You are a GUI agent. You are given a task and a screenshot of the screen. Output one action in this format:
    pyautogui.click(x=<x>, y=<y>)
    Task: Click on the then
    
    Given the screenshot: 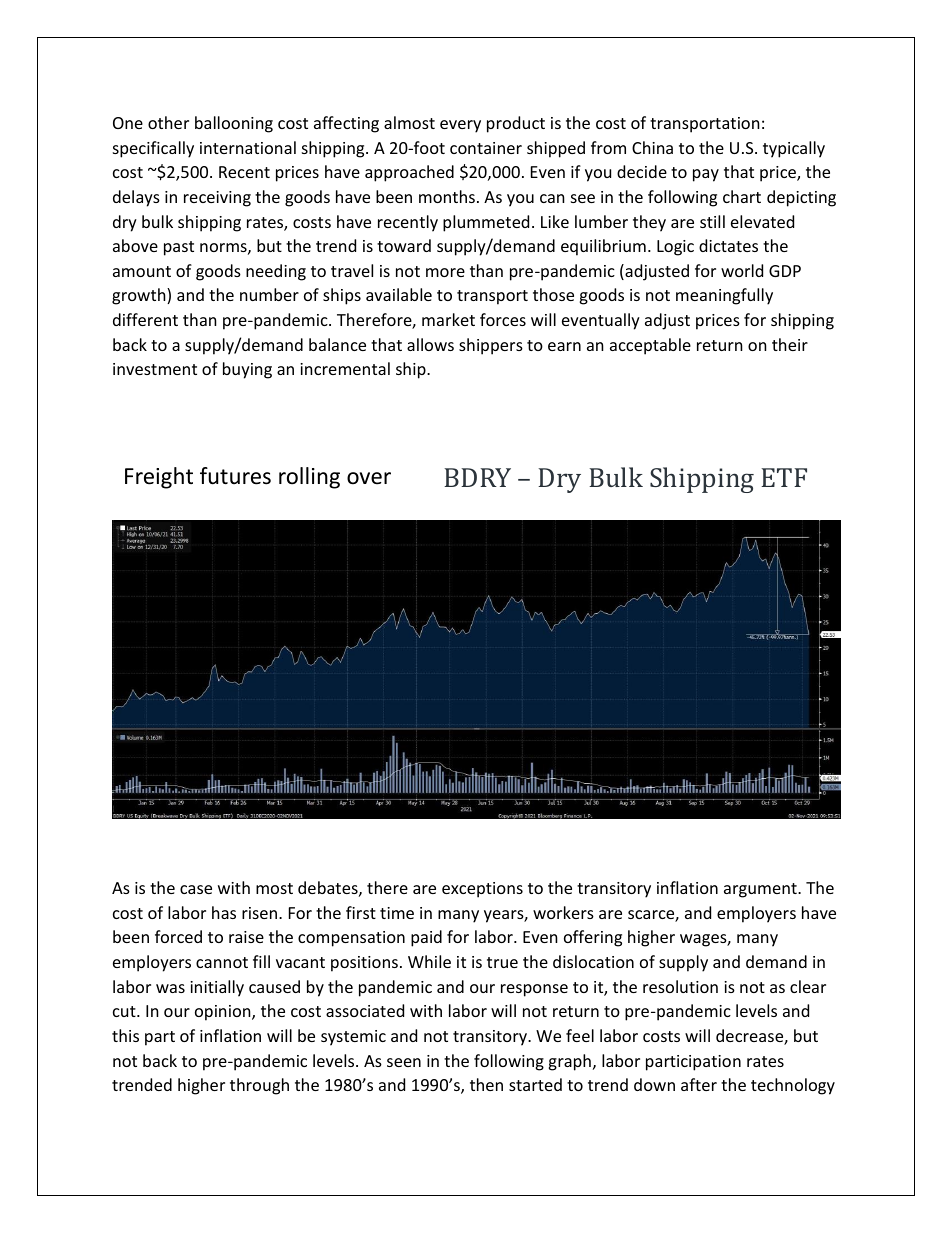 What is the action you would take?
    pyautogui.click(x=486, y=1084)
